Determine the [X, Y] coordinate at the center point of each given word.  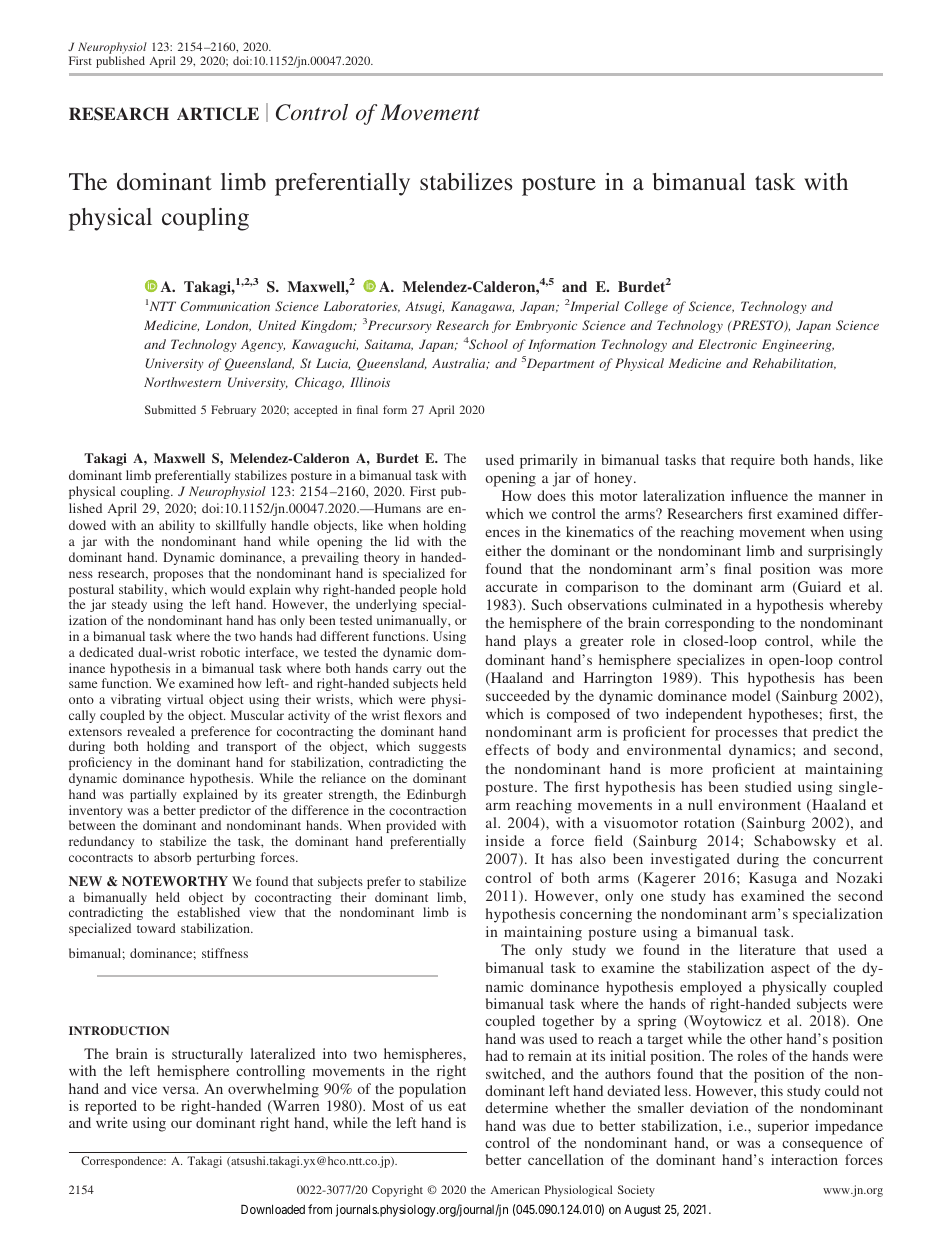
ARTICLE [218, 114]
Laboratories [362, 307]
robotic [220, 652]
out [436, 669]
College [646, 307]
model [751, 695]
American [515, 1189]
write [112, 1122]
